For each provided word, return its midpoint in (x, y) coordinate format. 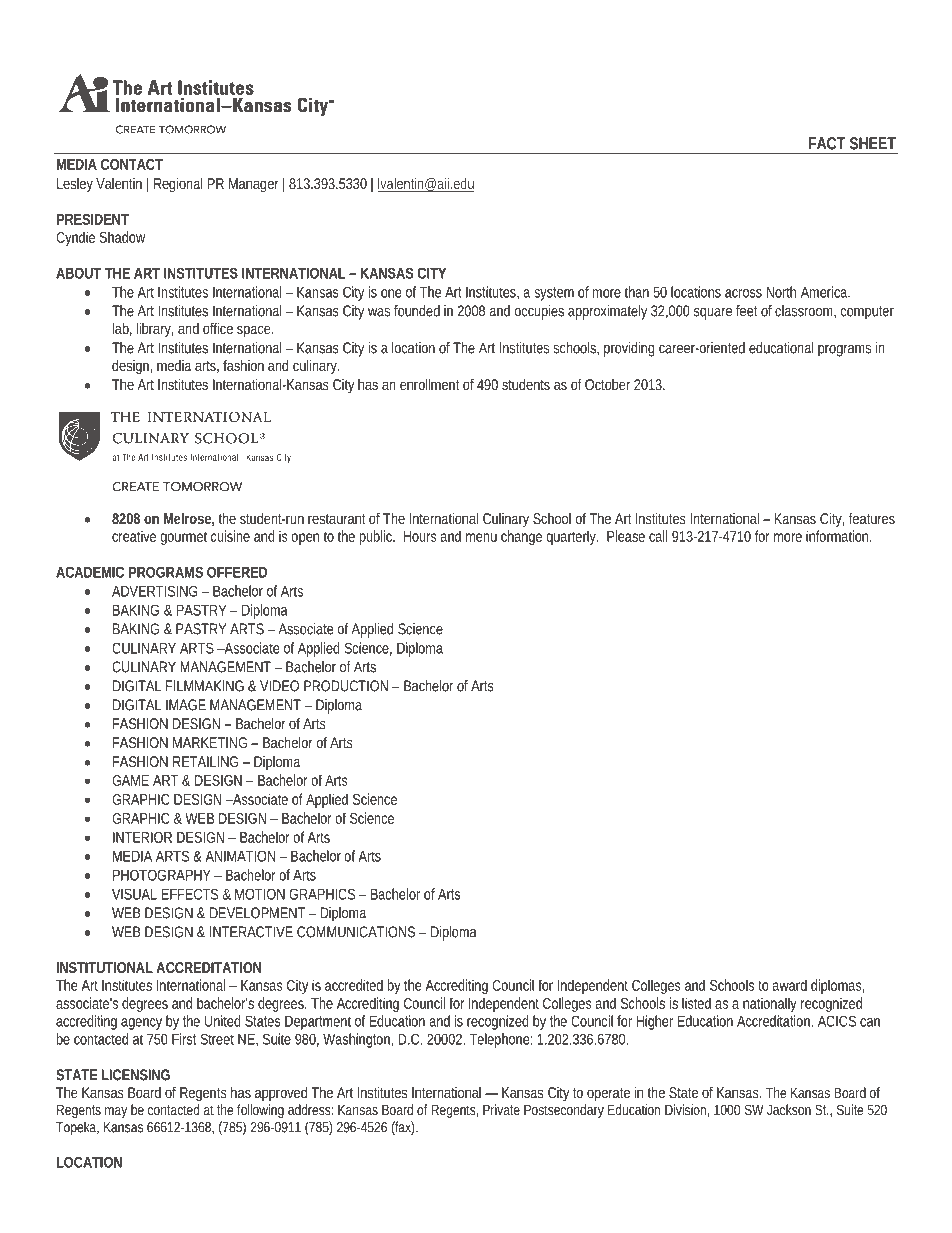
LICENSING (136, 1075)
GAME (130, 780)
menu (481, 537)
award (789, 985)
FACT (827, 143)
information (838, 536)
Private (501, 1109)
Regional (178, 184)
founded (417, 311)
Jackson (789, 1109)
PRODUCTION (346, 686)
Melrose (189, 519)
